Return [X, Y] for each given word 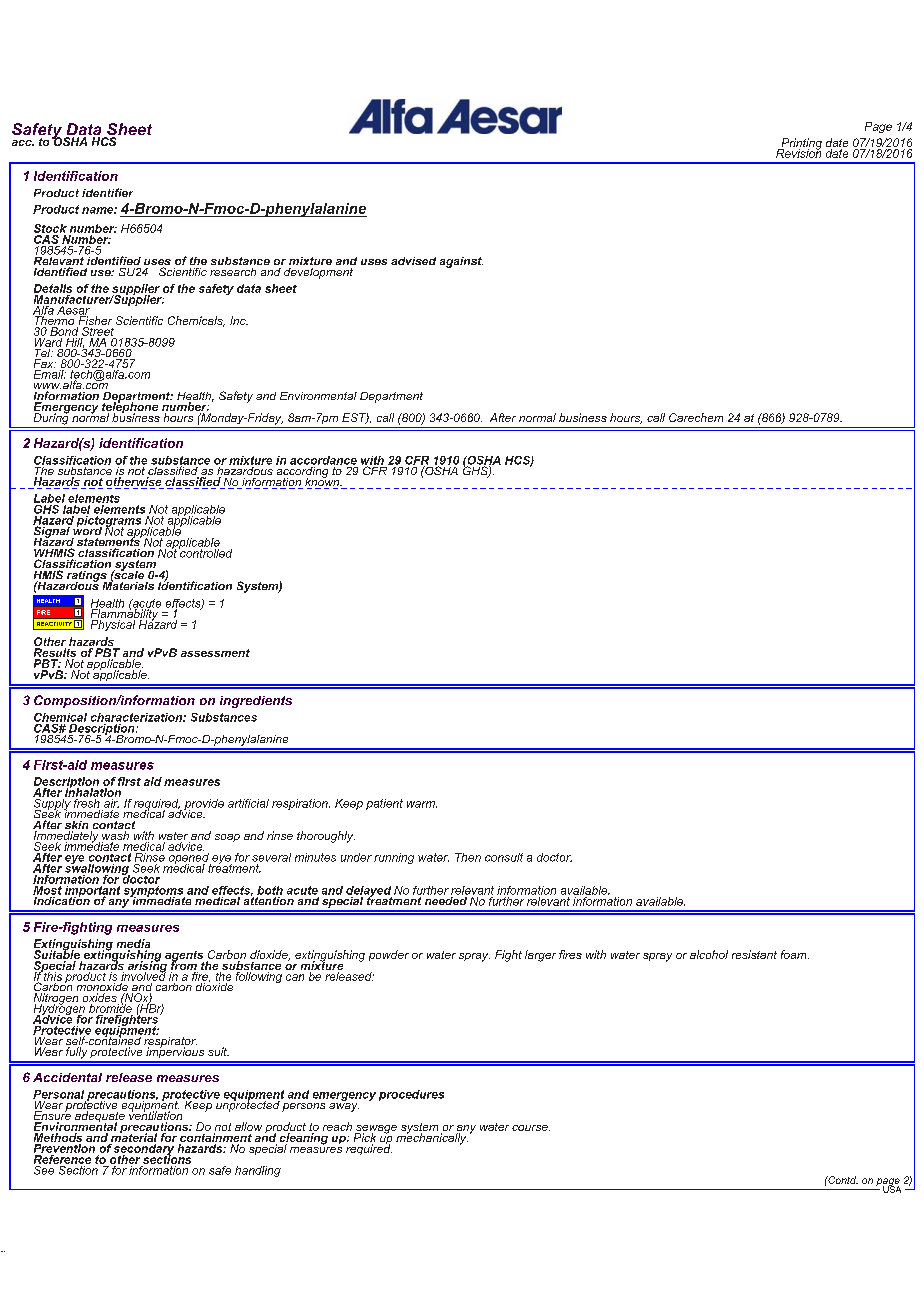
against [461, 262]
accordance [323, 460]
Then [468, 857]
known [323, 482]
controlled [205, 552]
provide [204, 805]
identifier [107, 192]
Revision [798, 152]
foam [795, 954]
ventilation [155, 1116]
